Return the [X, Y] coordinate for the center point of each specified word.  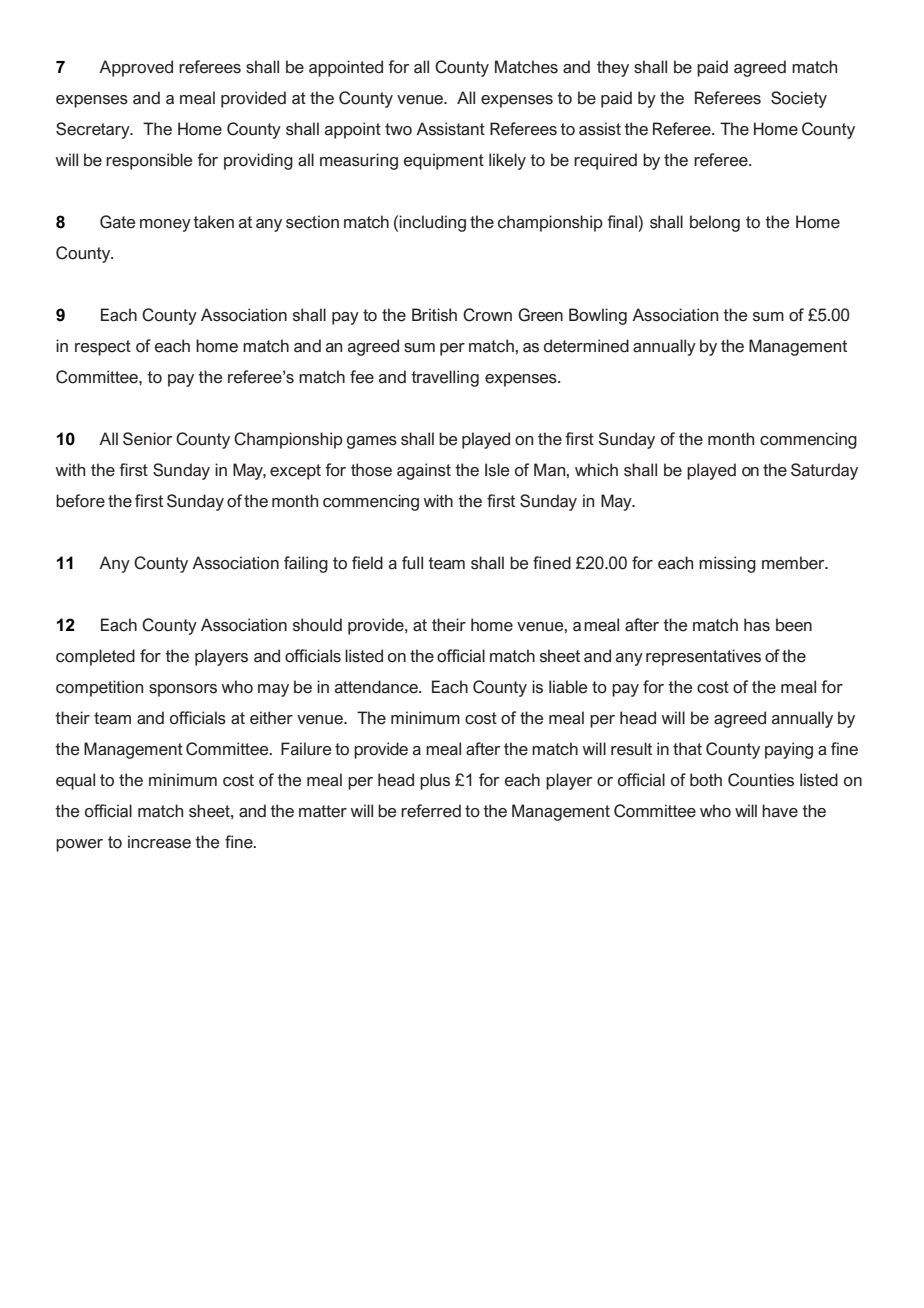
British [434, 315]
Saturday [824, 471]
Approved [136, 68]
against [424, 471]
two [398, 129]
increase [159, 842]
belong [715, 223]
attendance [378, 687]
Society [799, 99]
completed [95, 657]
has [757, 625]
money [165, 225]
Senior [147, 439]
